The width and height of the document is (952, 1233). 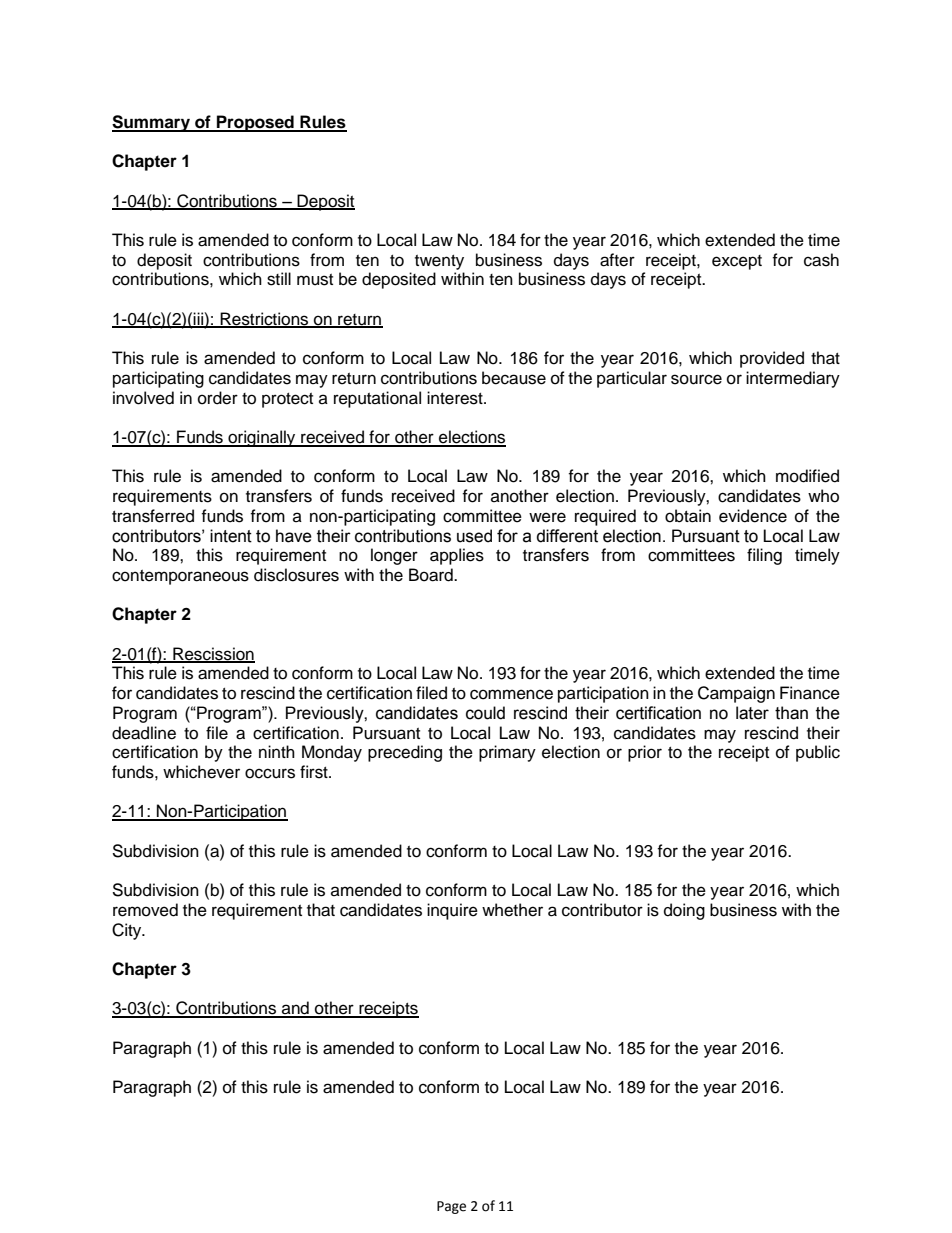 What do you see at coordinates (511, 694) in the document?
I see `commence` at bounding box center [511, 694].
